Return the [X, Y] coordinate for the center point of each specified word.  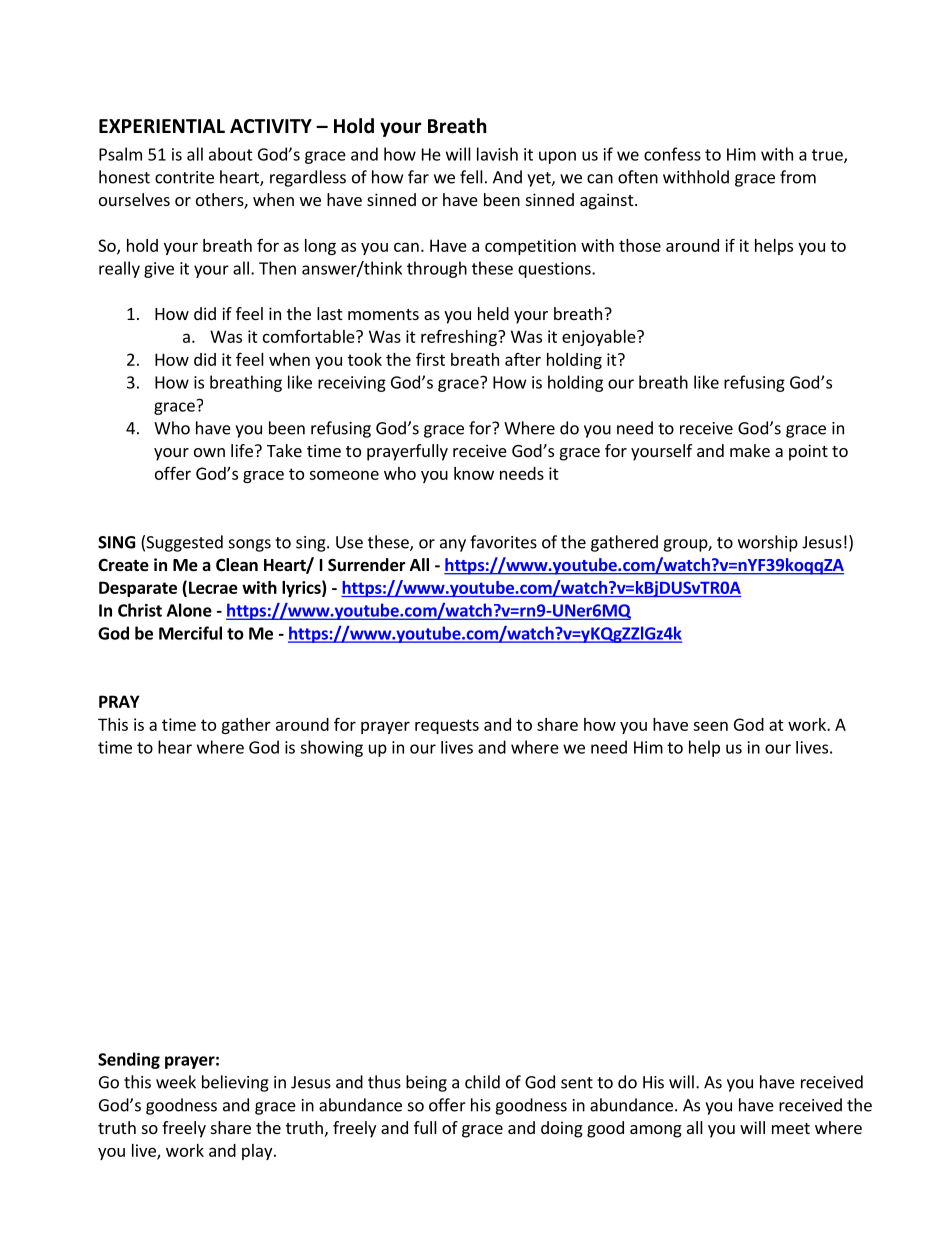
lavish [497, 154]
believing [235, 1083]
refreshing [460, 337]
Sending [129, 1060]
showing [331, 748]
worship [768, 543]
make [750, 450]
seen [710, 726]
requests [447, 726]
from [798, 177]
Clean [237, 565]
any [453, 545]
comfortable [310, 336]
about [231, 154]
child [482, 1082]
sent [577, 1083]
